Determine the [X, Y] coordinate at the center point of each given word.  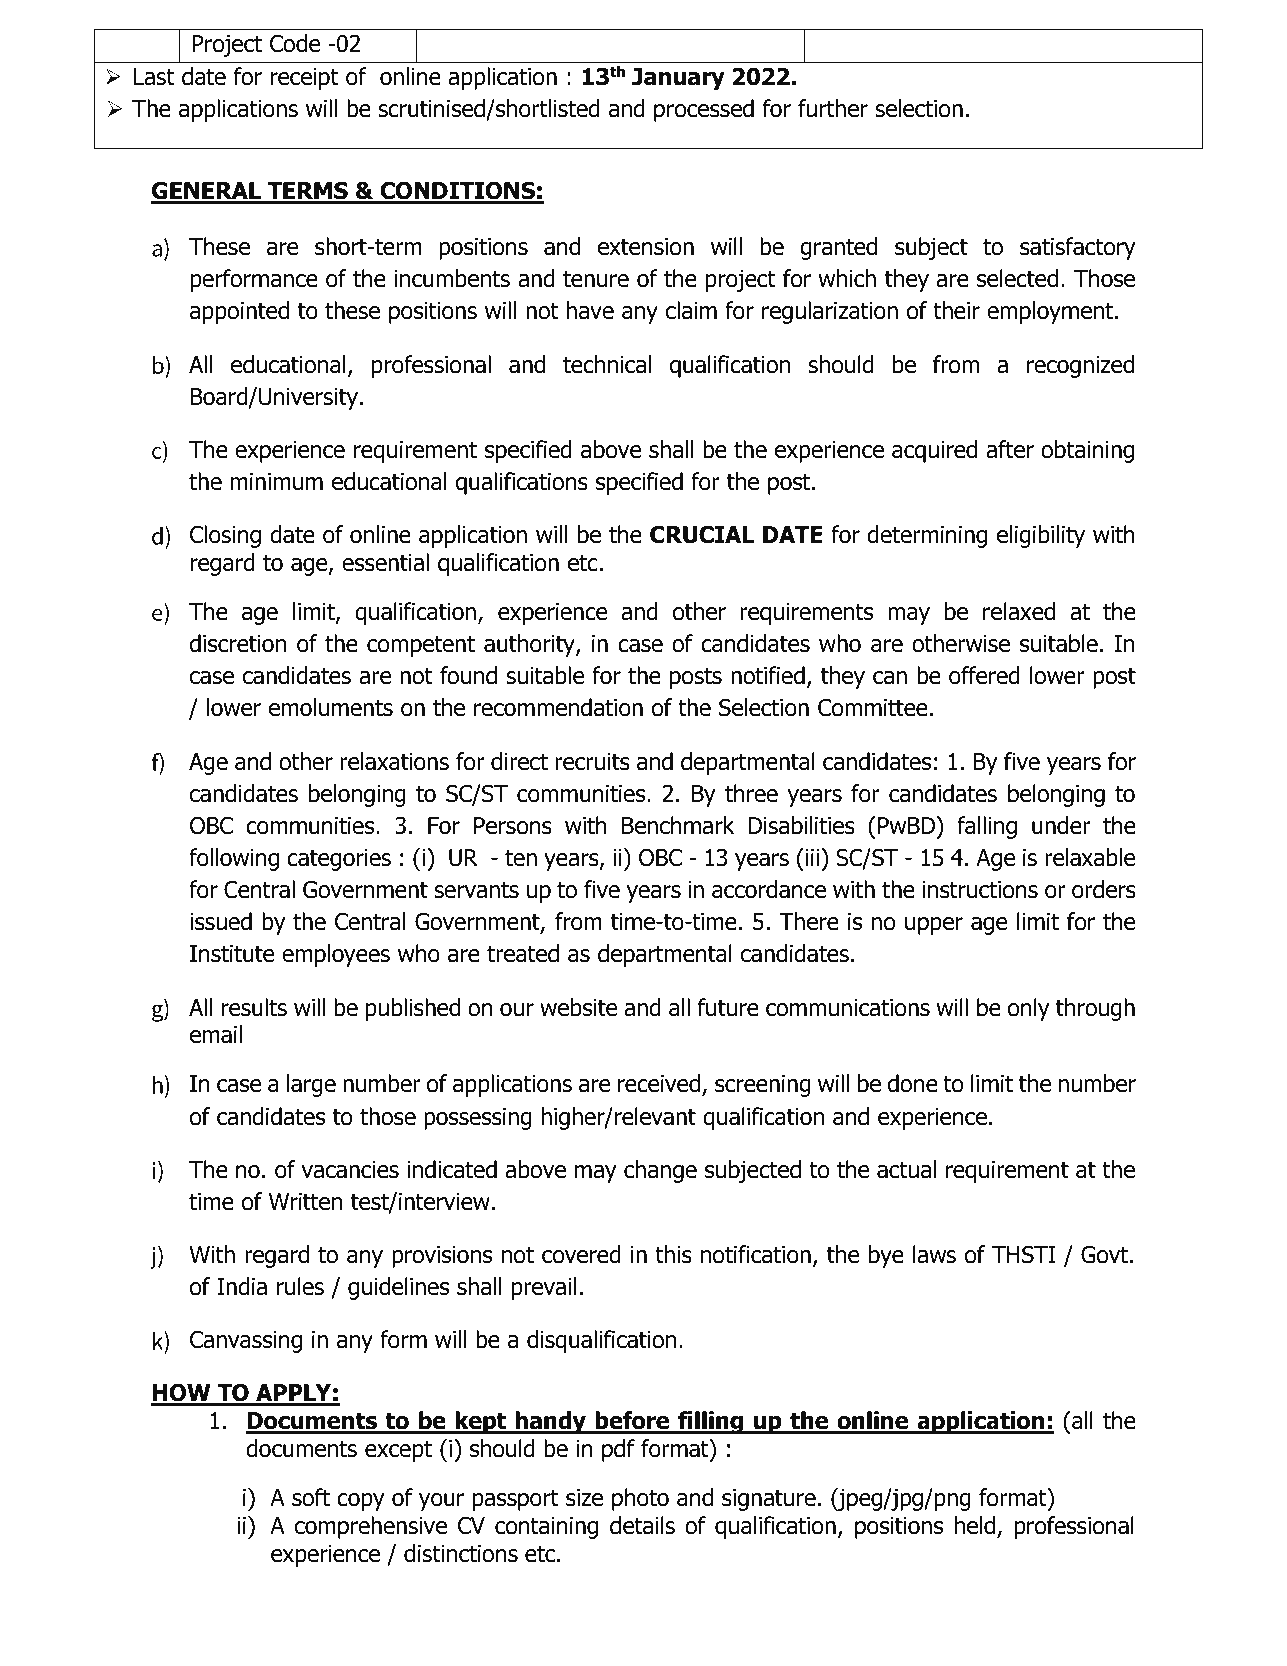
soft [311, 1497]
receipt [304, 79]
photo [640, 1499]
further [833, 108]
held [976, 1526]
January [678, 79]
